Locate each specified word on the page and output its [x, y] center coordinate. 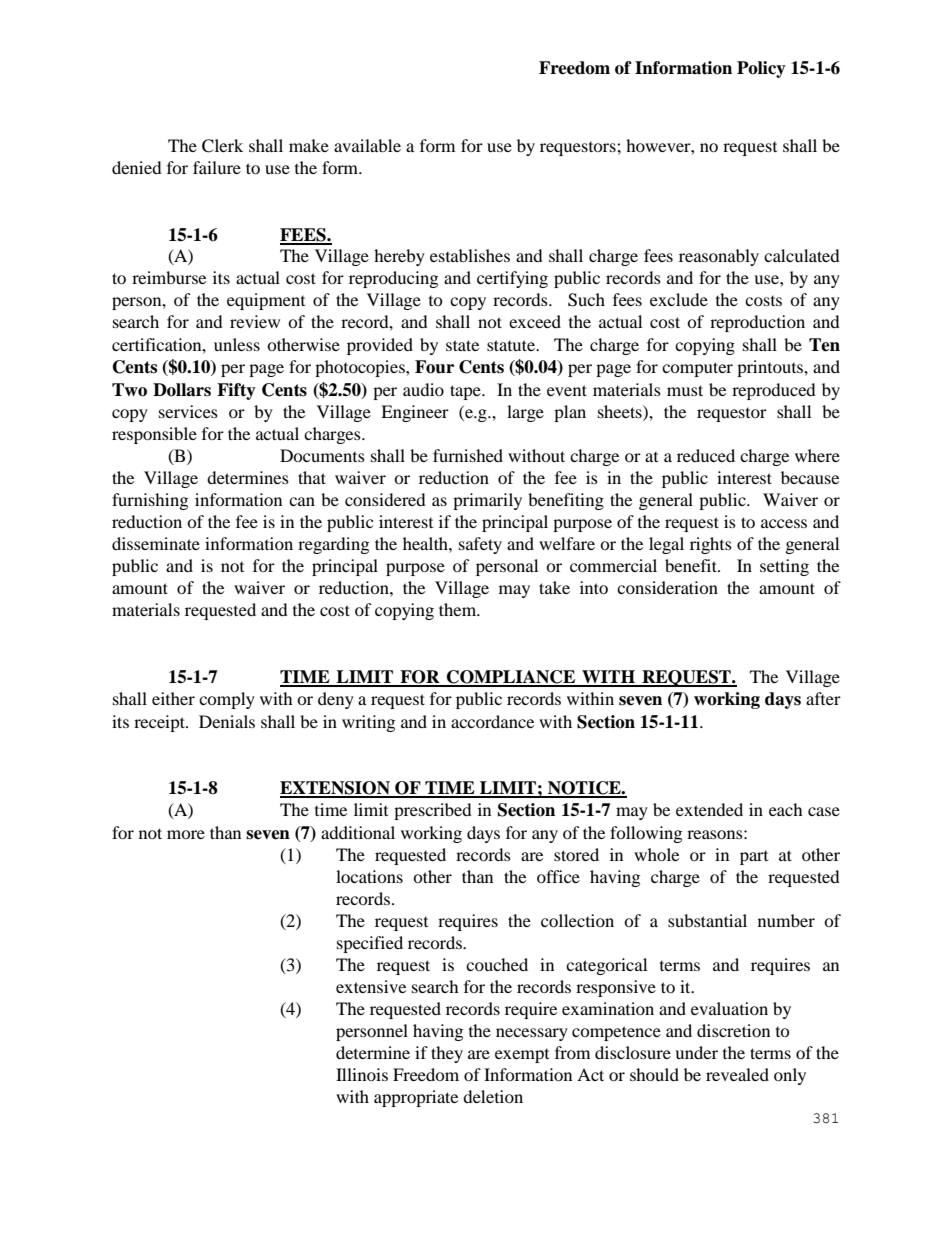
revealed [737, 1074]
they [447, 1054]
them [459, 609]
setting [784, 567]
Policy [761, 69]
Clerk [222, 146]
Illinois [362, 1074]
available [367, 145]
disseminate [156, 543]
